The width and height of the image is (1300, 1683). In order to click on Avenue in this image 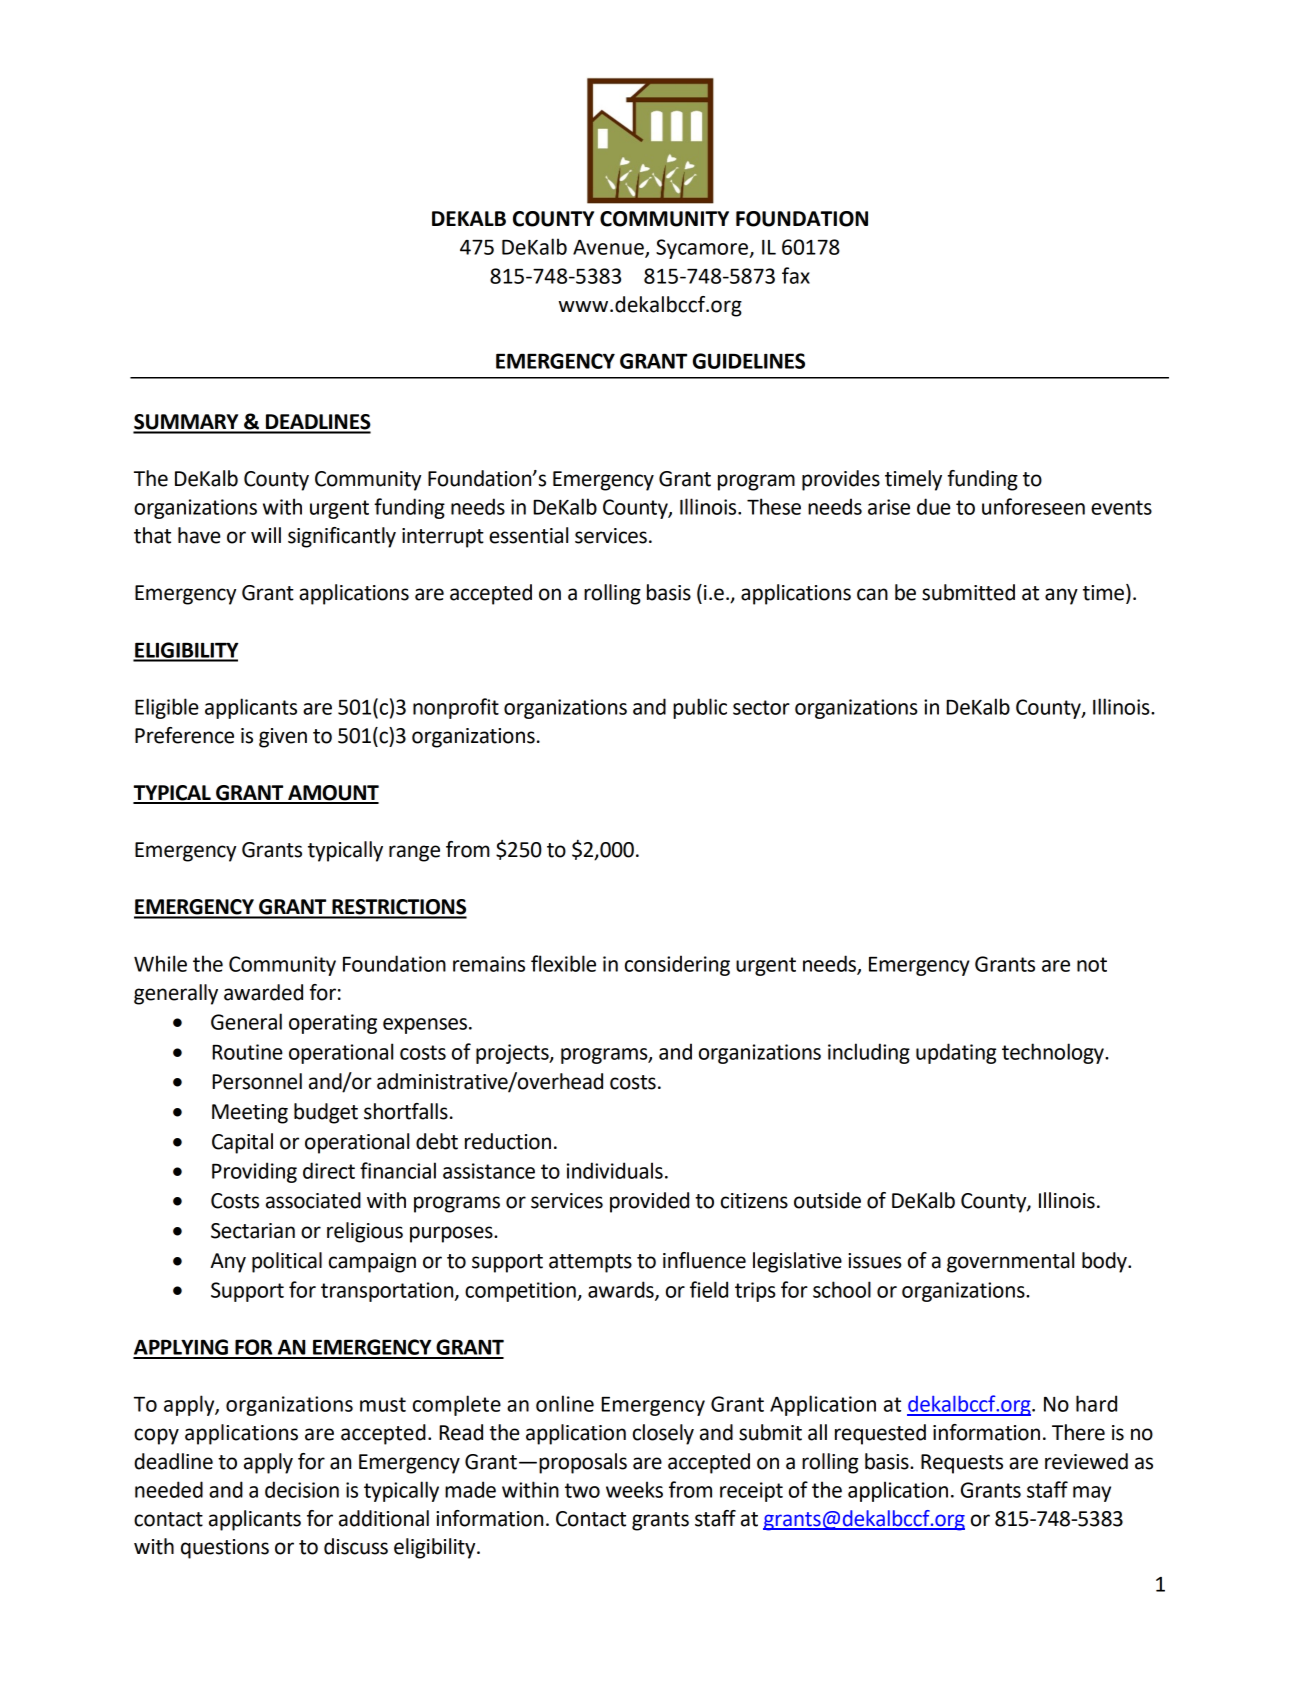, I will do `click(609, 248)`.
